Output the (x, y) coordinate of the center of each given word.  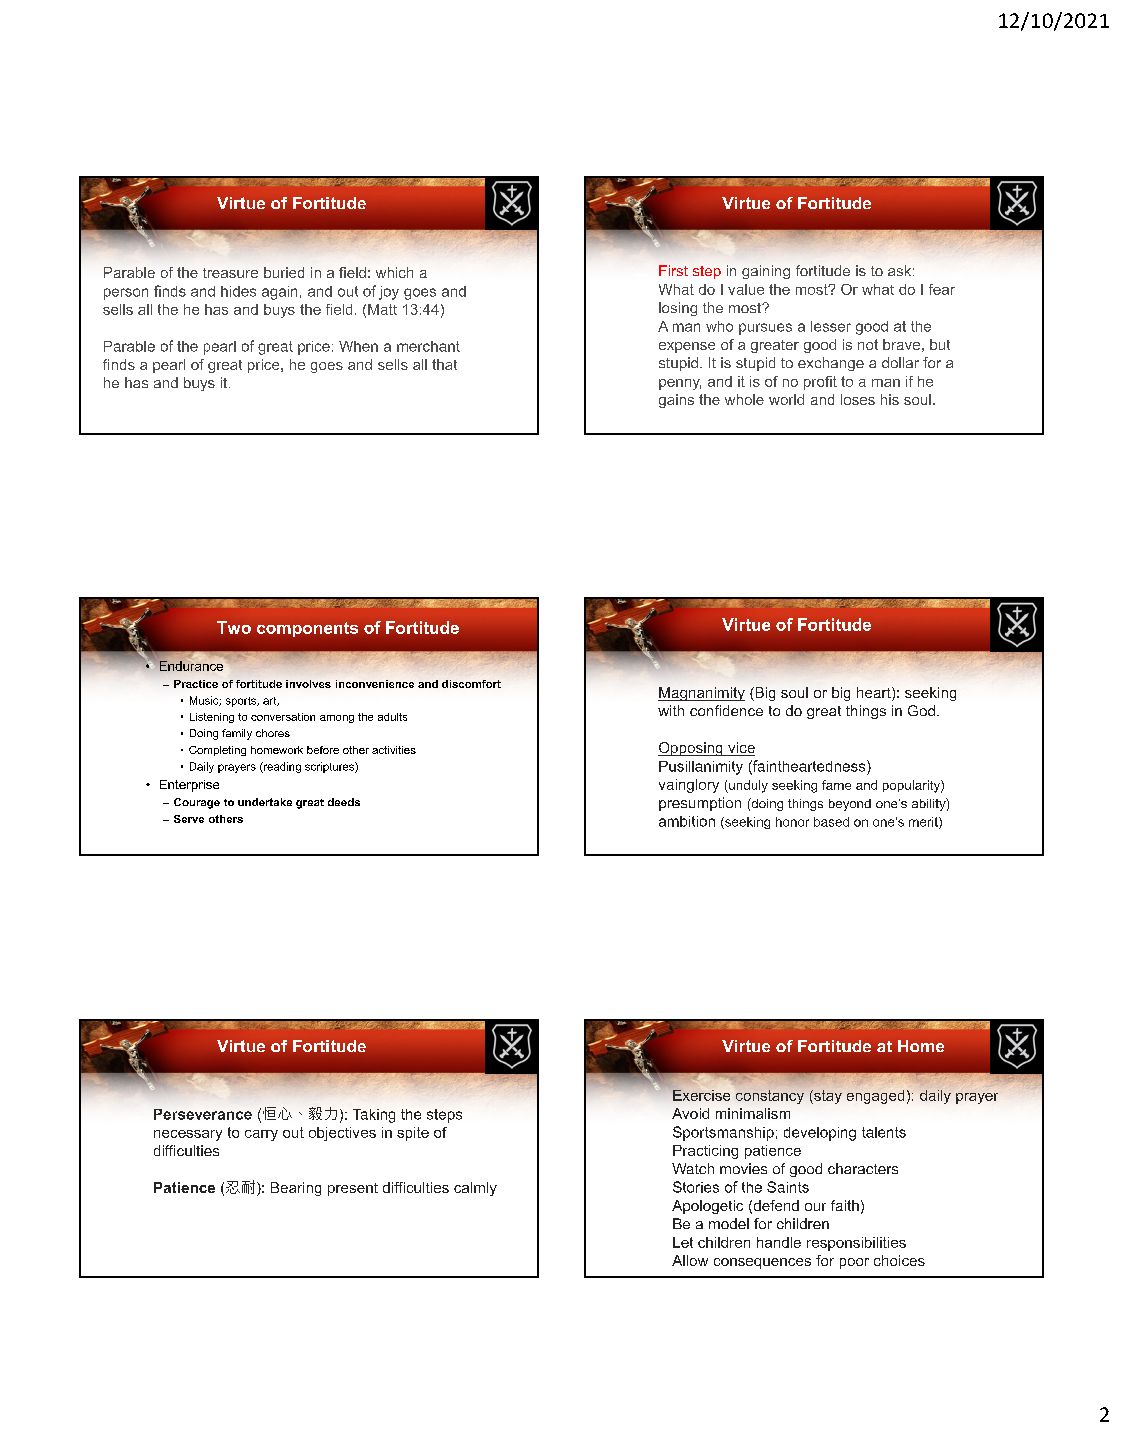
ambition (687, 821)
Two (234, 627)
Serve (189, 819)
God (921, 710)
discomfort (471, 684)
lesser (831, 326)
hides (238, 291)
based (831, 822)
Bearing (296, 1189)
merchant (428, 346)
